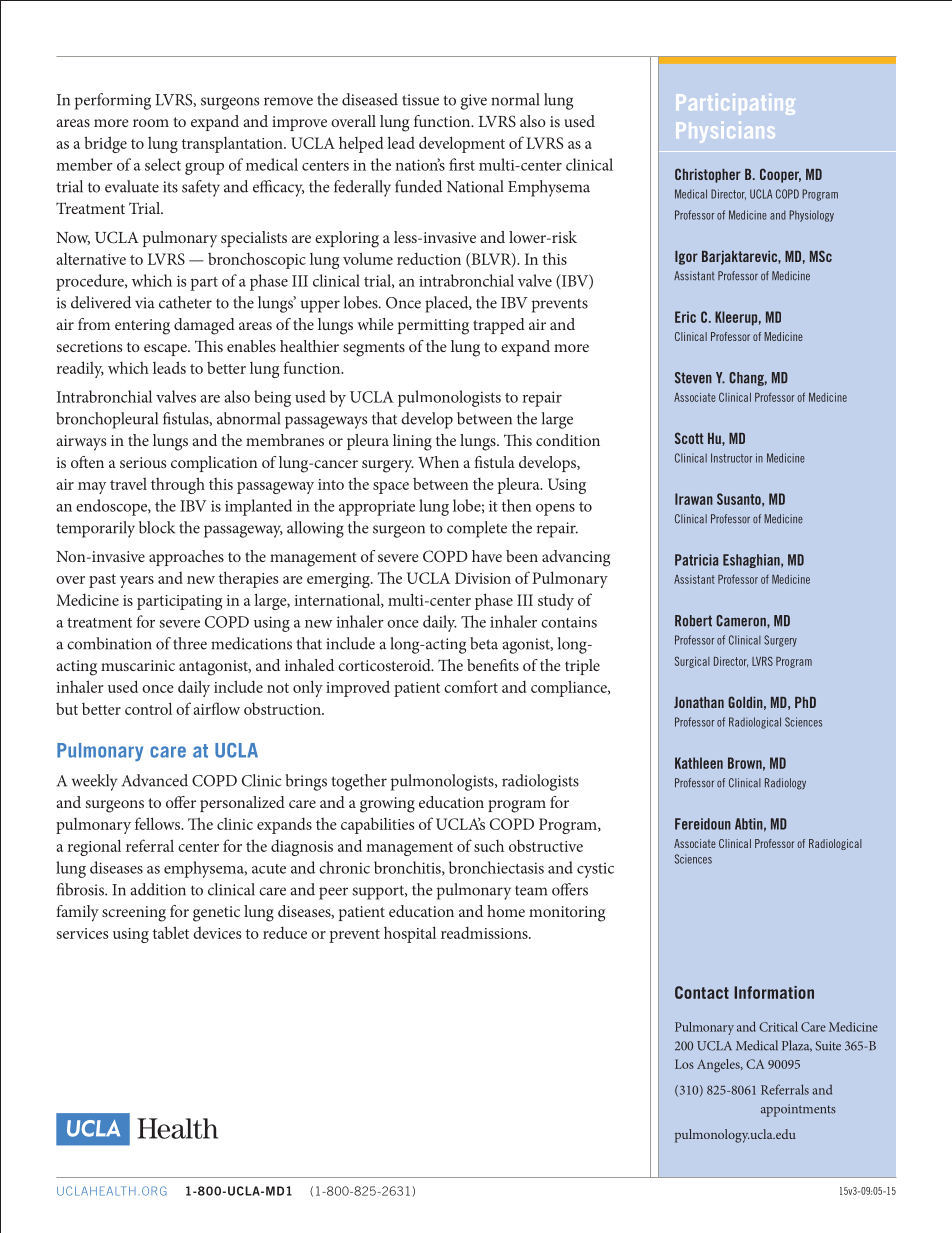 This image has height=1233, width=952. Describe the element at coordinates (474, 102) in the image. I see `give` at that location.
